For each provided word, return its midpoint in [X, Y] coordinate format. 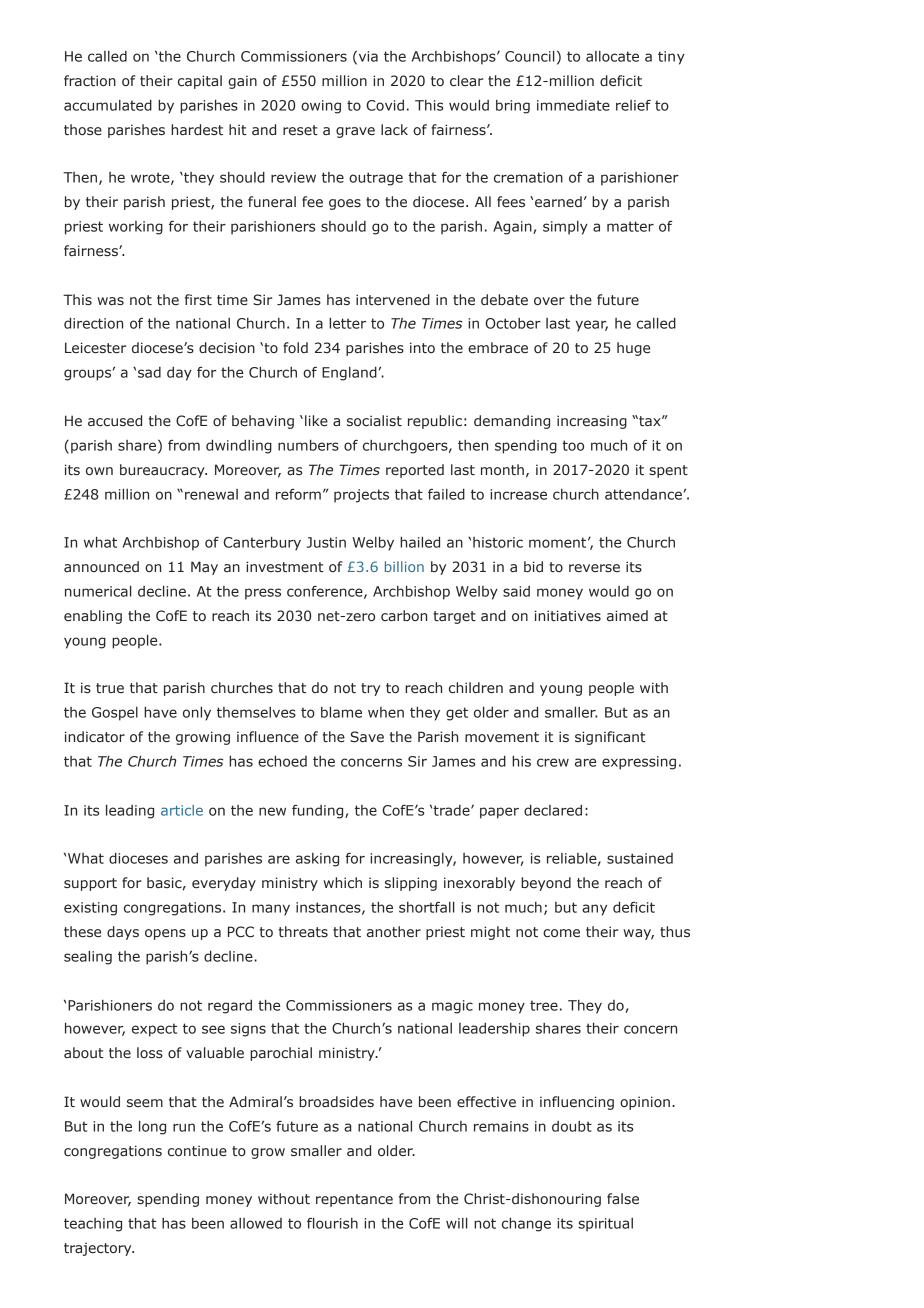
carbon [404, 615]
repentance [354, 1200]
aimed [627, 616]
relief [633, 105]
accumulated [108, 105]
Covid [385, 105]
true [110, 688]
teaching [93, 1225]
